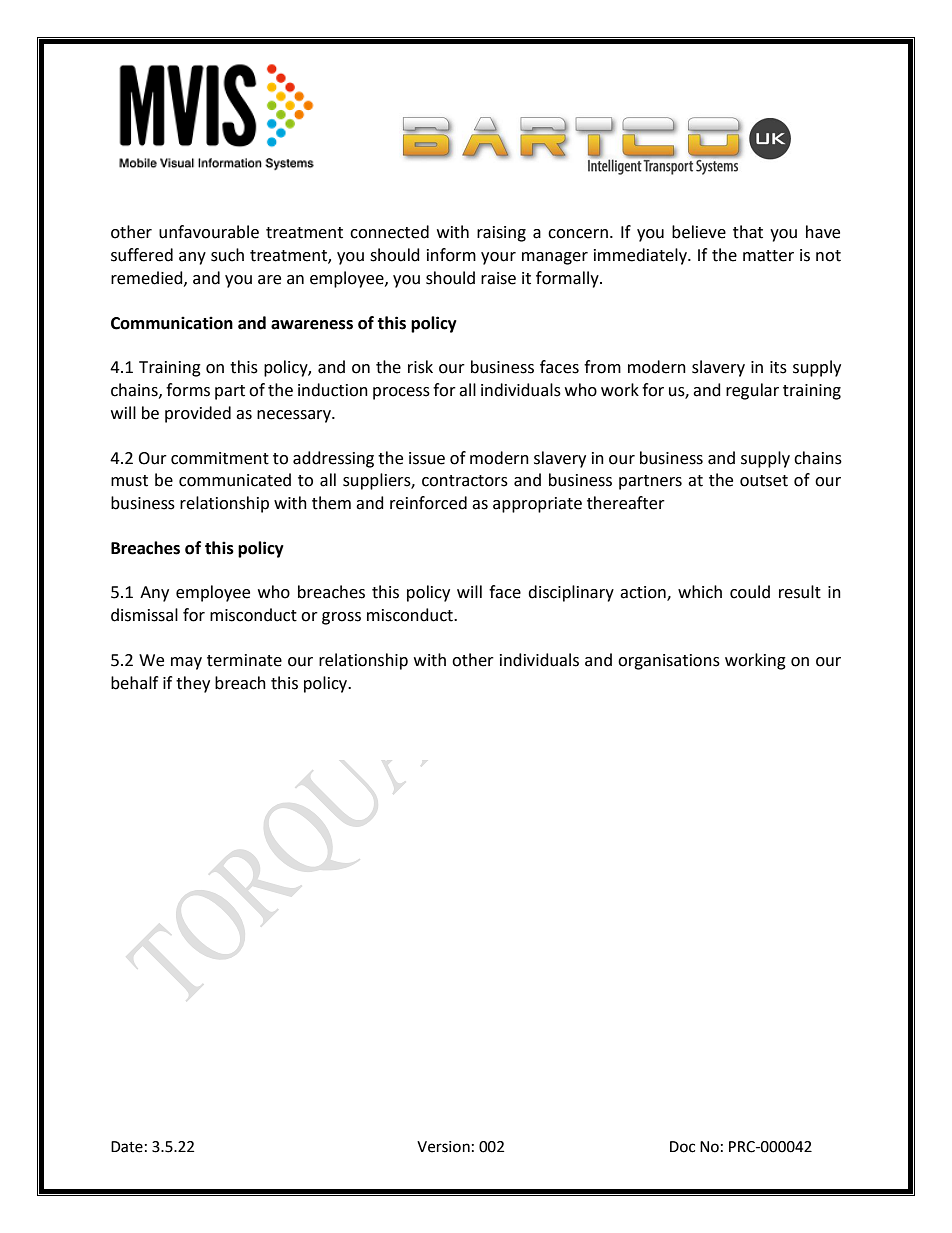 This screenshot has width=952, height=1233. What do you see at coordinates (443, 1147) in the screenshot?
I see `Version` at bounding box center [443, 1147].
